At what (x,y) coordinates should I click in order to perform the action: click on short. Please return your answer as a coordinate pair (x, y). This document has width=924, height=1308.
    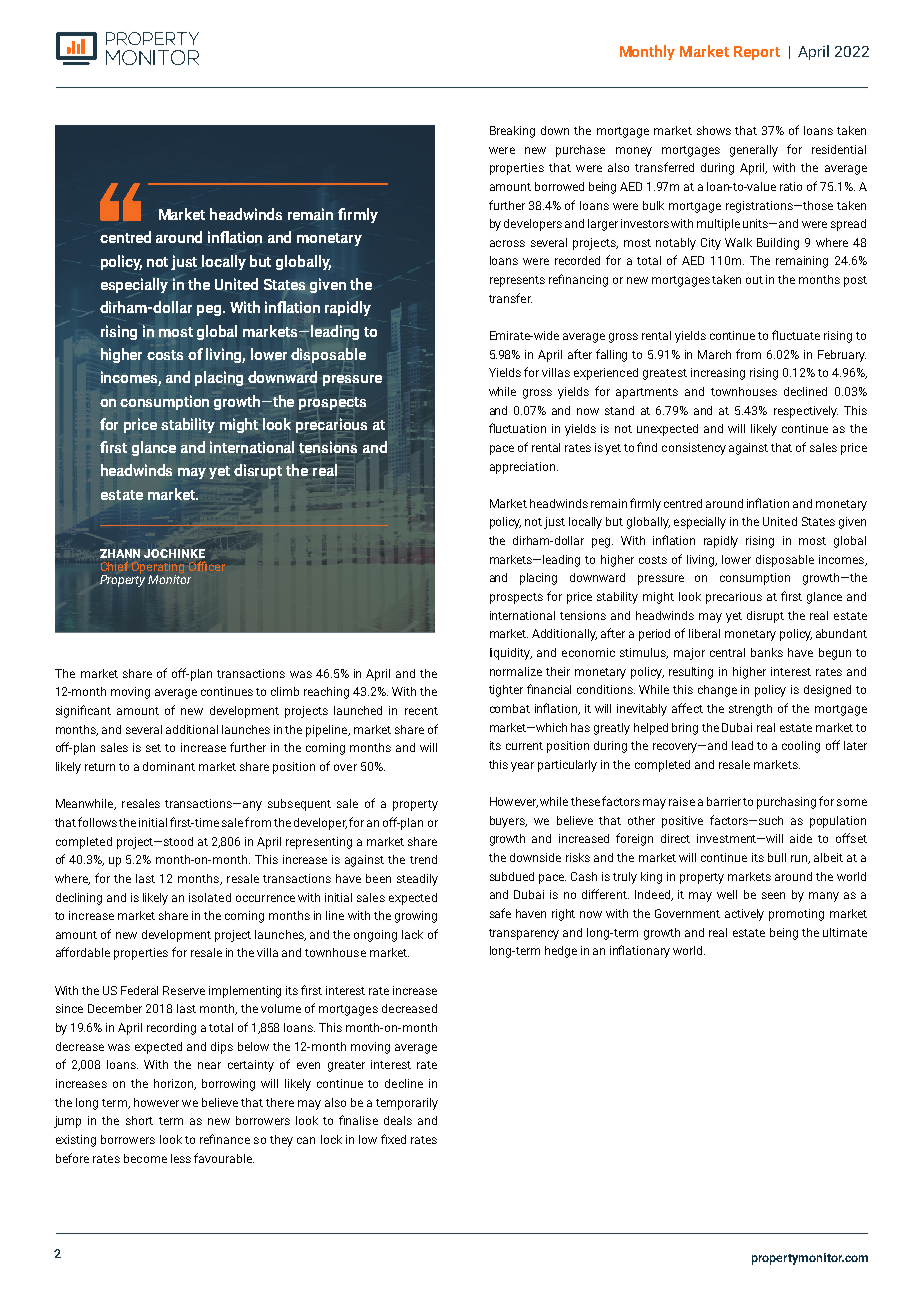
    Looking at the image, I should click on (139, 1120).
